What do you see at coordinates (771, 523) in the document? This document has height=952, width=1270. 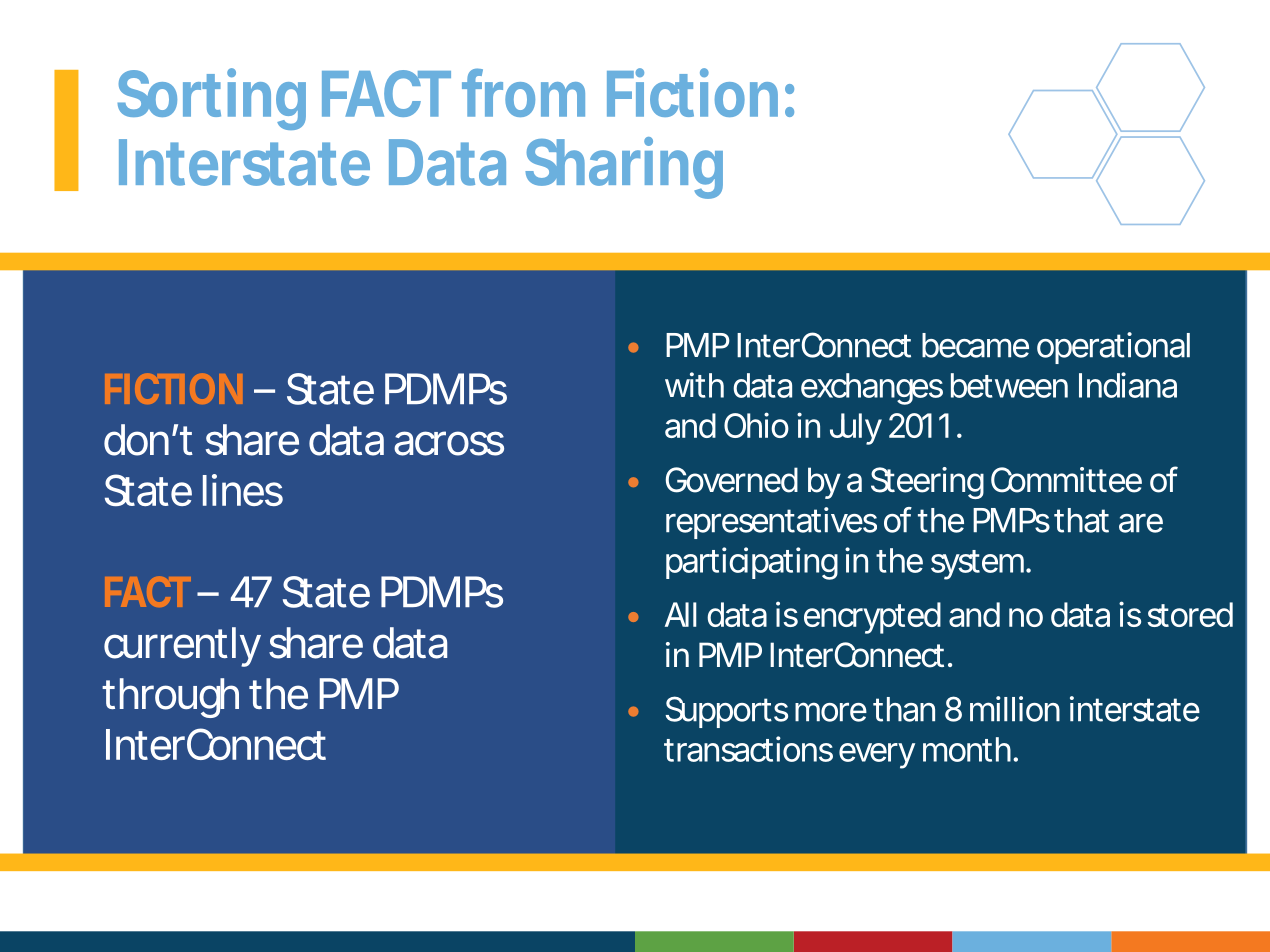 I see `representatives` at bounding box center [771, 523].
